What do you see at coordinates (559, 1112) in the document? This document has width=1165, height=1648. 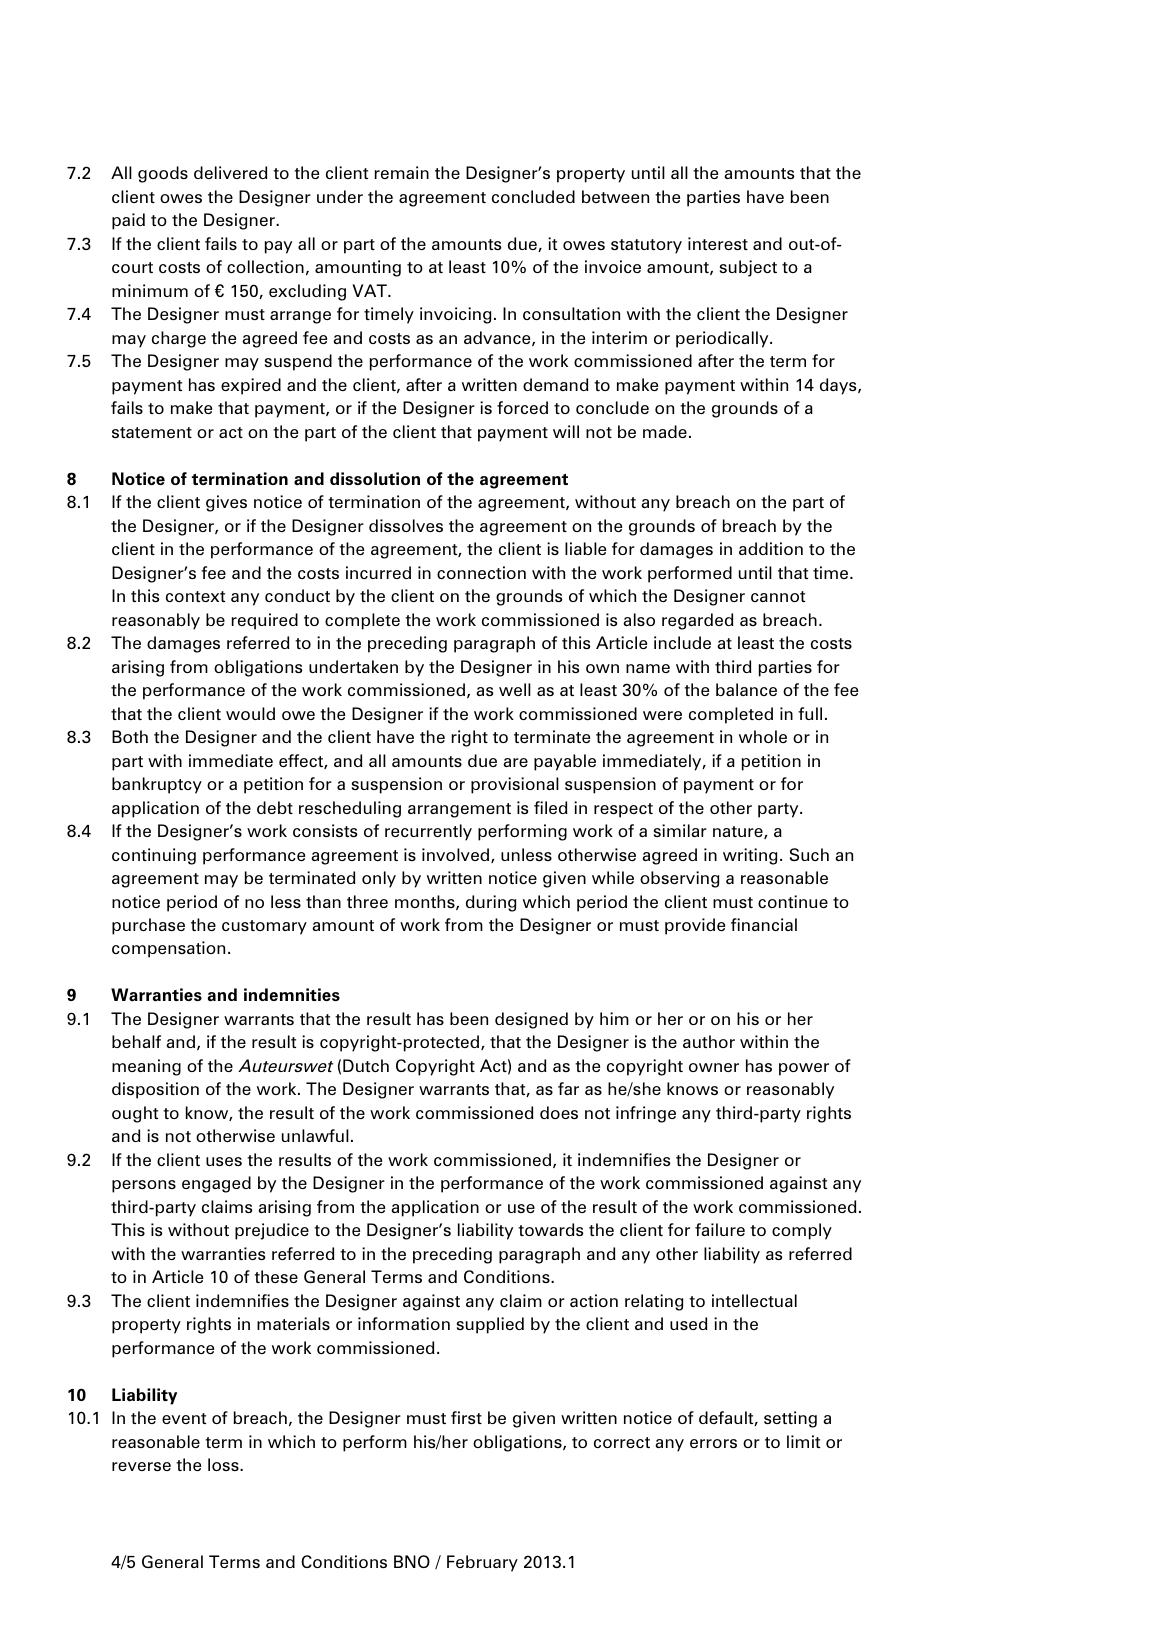 I see `does` at bounding box center [559, 1112].
